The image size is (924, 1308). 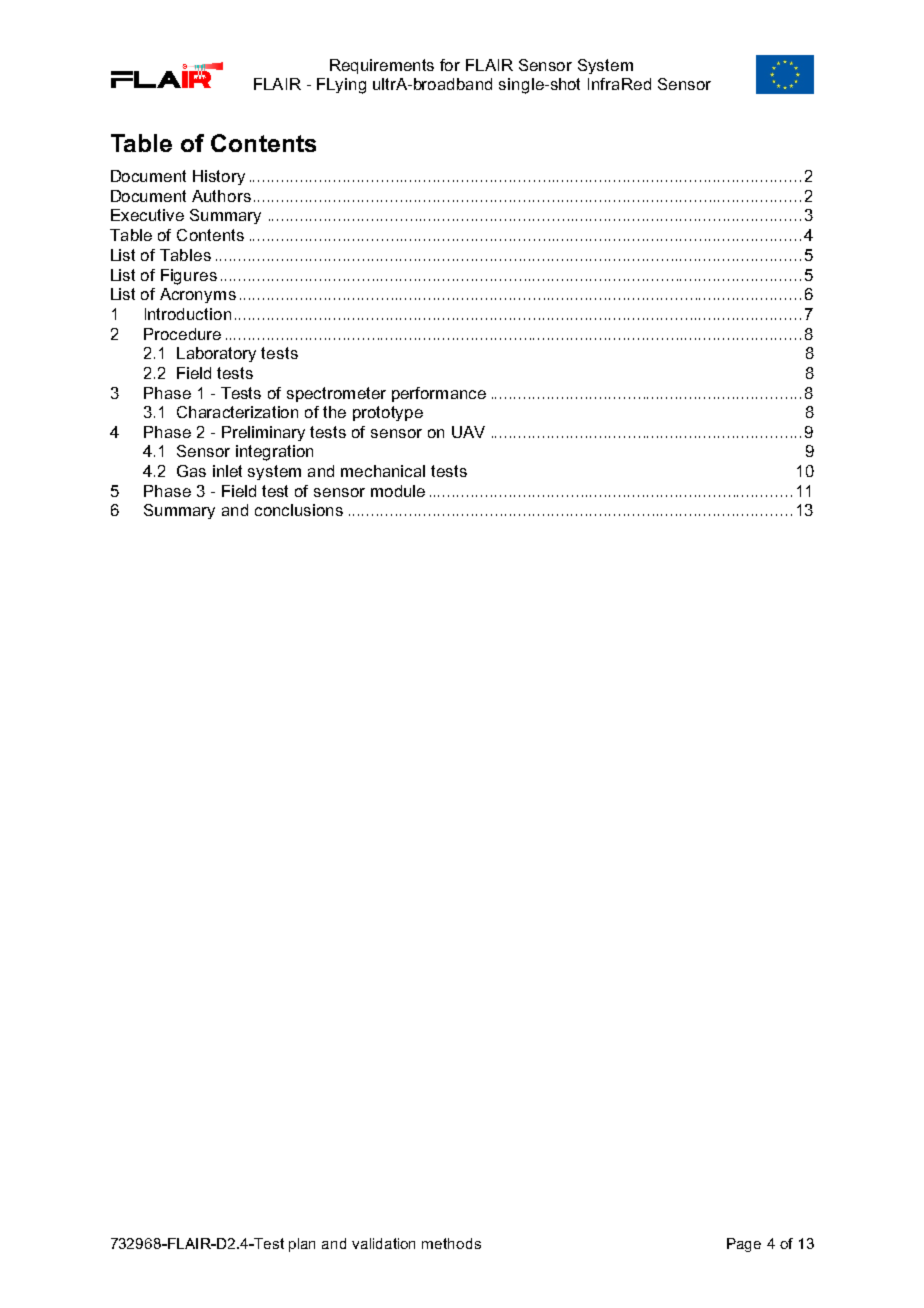 I want to click on Requirements, so click(x=382, y=66).
